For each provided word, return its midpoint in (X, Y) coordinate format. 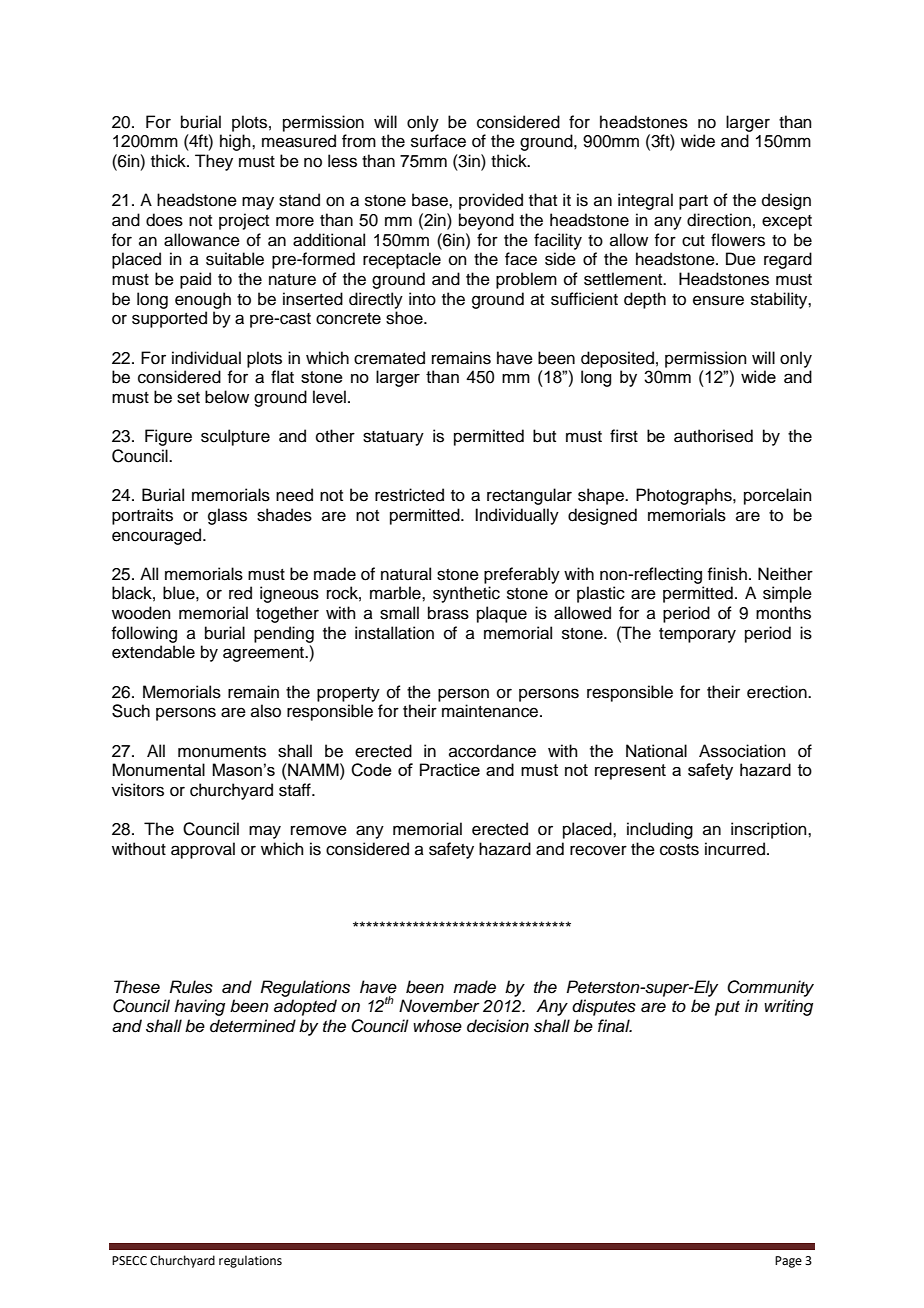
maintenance (491, 711)
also (266, 711)
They (214, 162)
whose (437, 1026)
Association (742, 751)
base (431, 200)
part (693, 202)
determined (253, 1026)
